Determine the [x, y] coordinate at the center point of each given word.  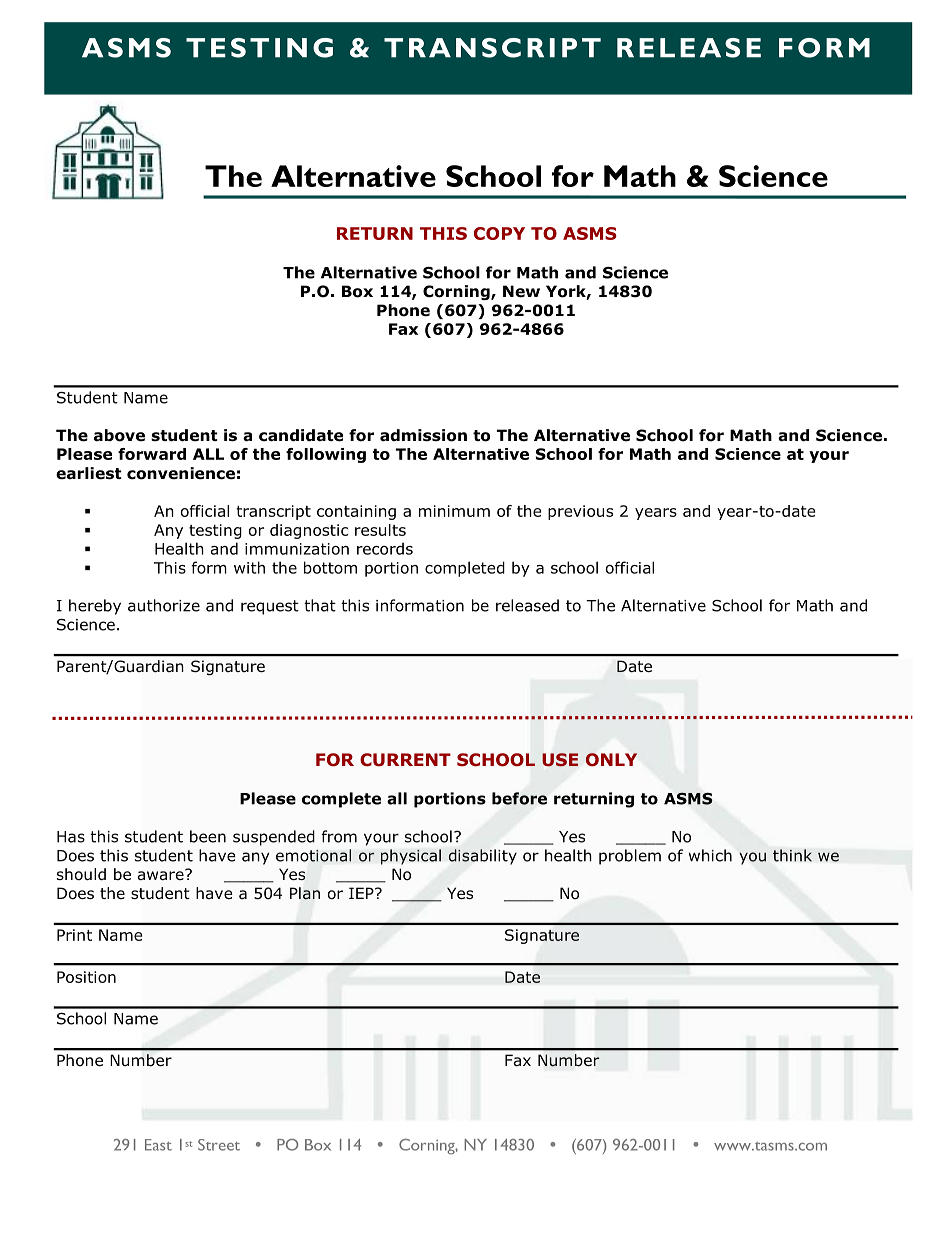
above [119, 435]
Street [219, 1145]
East [158, 1145]
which [710, 855]
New [521, 291]
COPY [499, 233]
